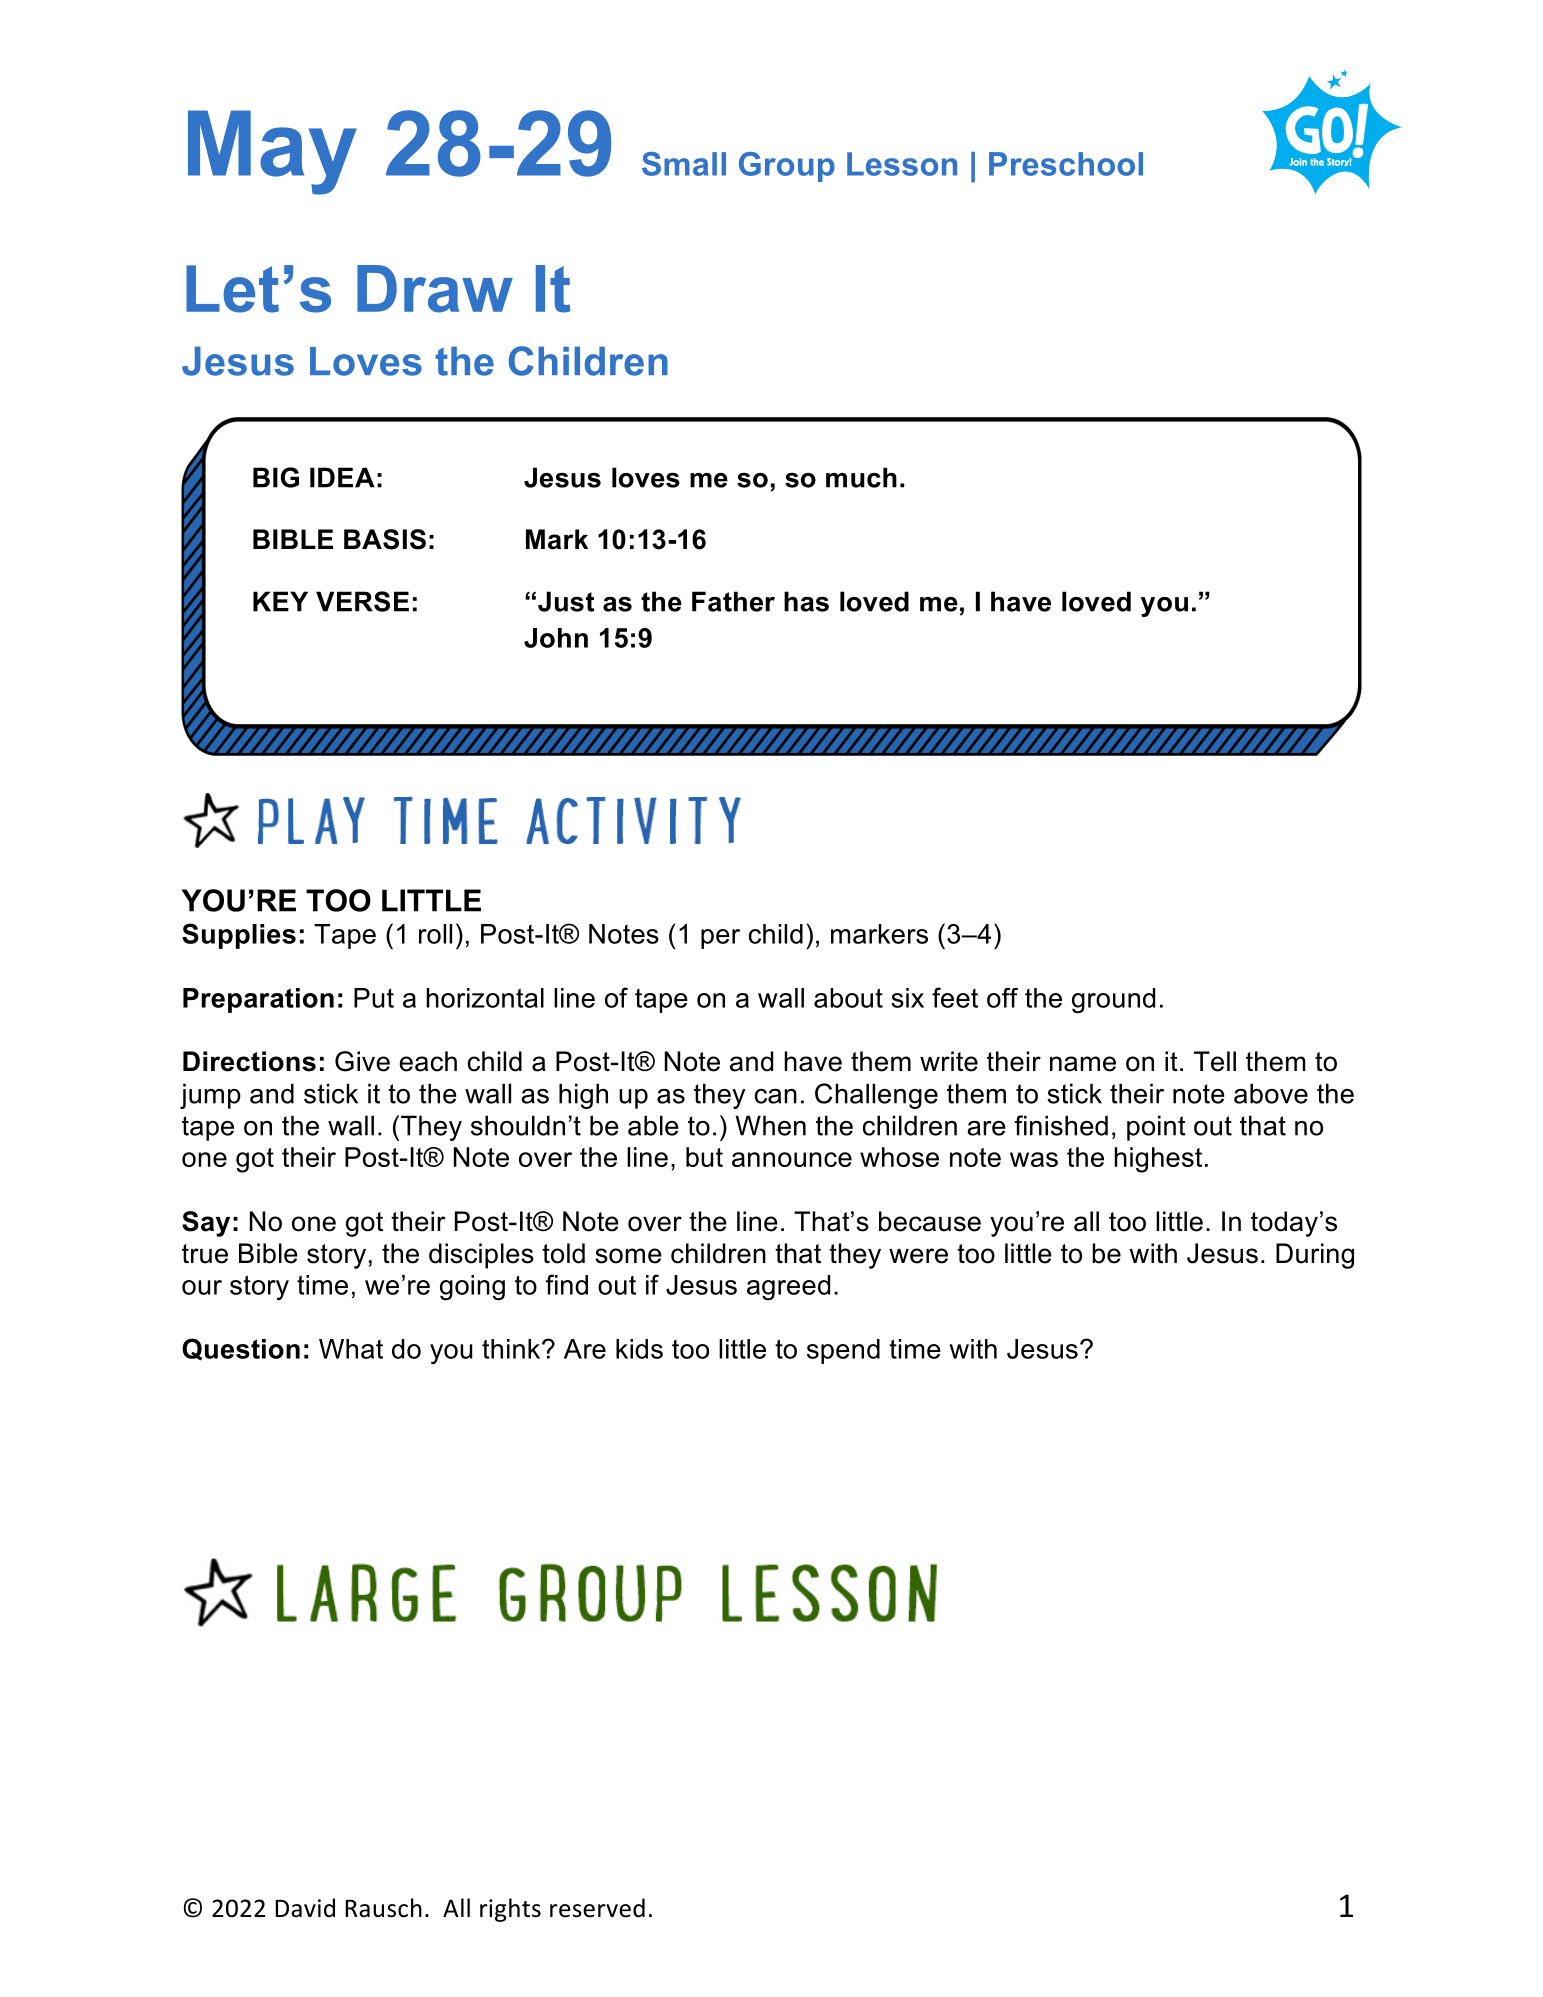 Image resolution: width=1543 pixels, height=1997 pixels. What do you see at coordinates (861, 477) in the page?
I see `much` at bounding box center [861, 477].
